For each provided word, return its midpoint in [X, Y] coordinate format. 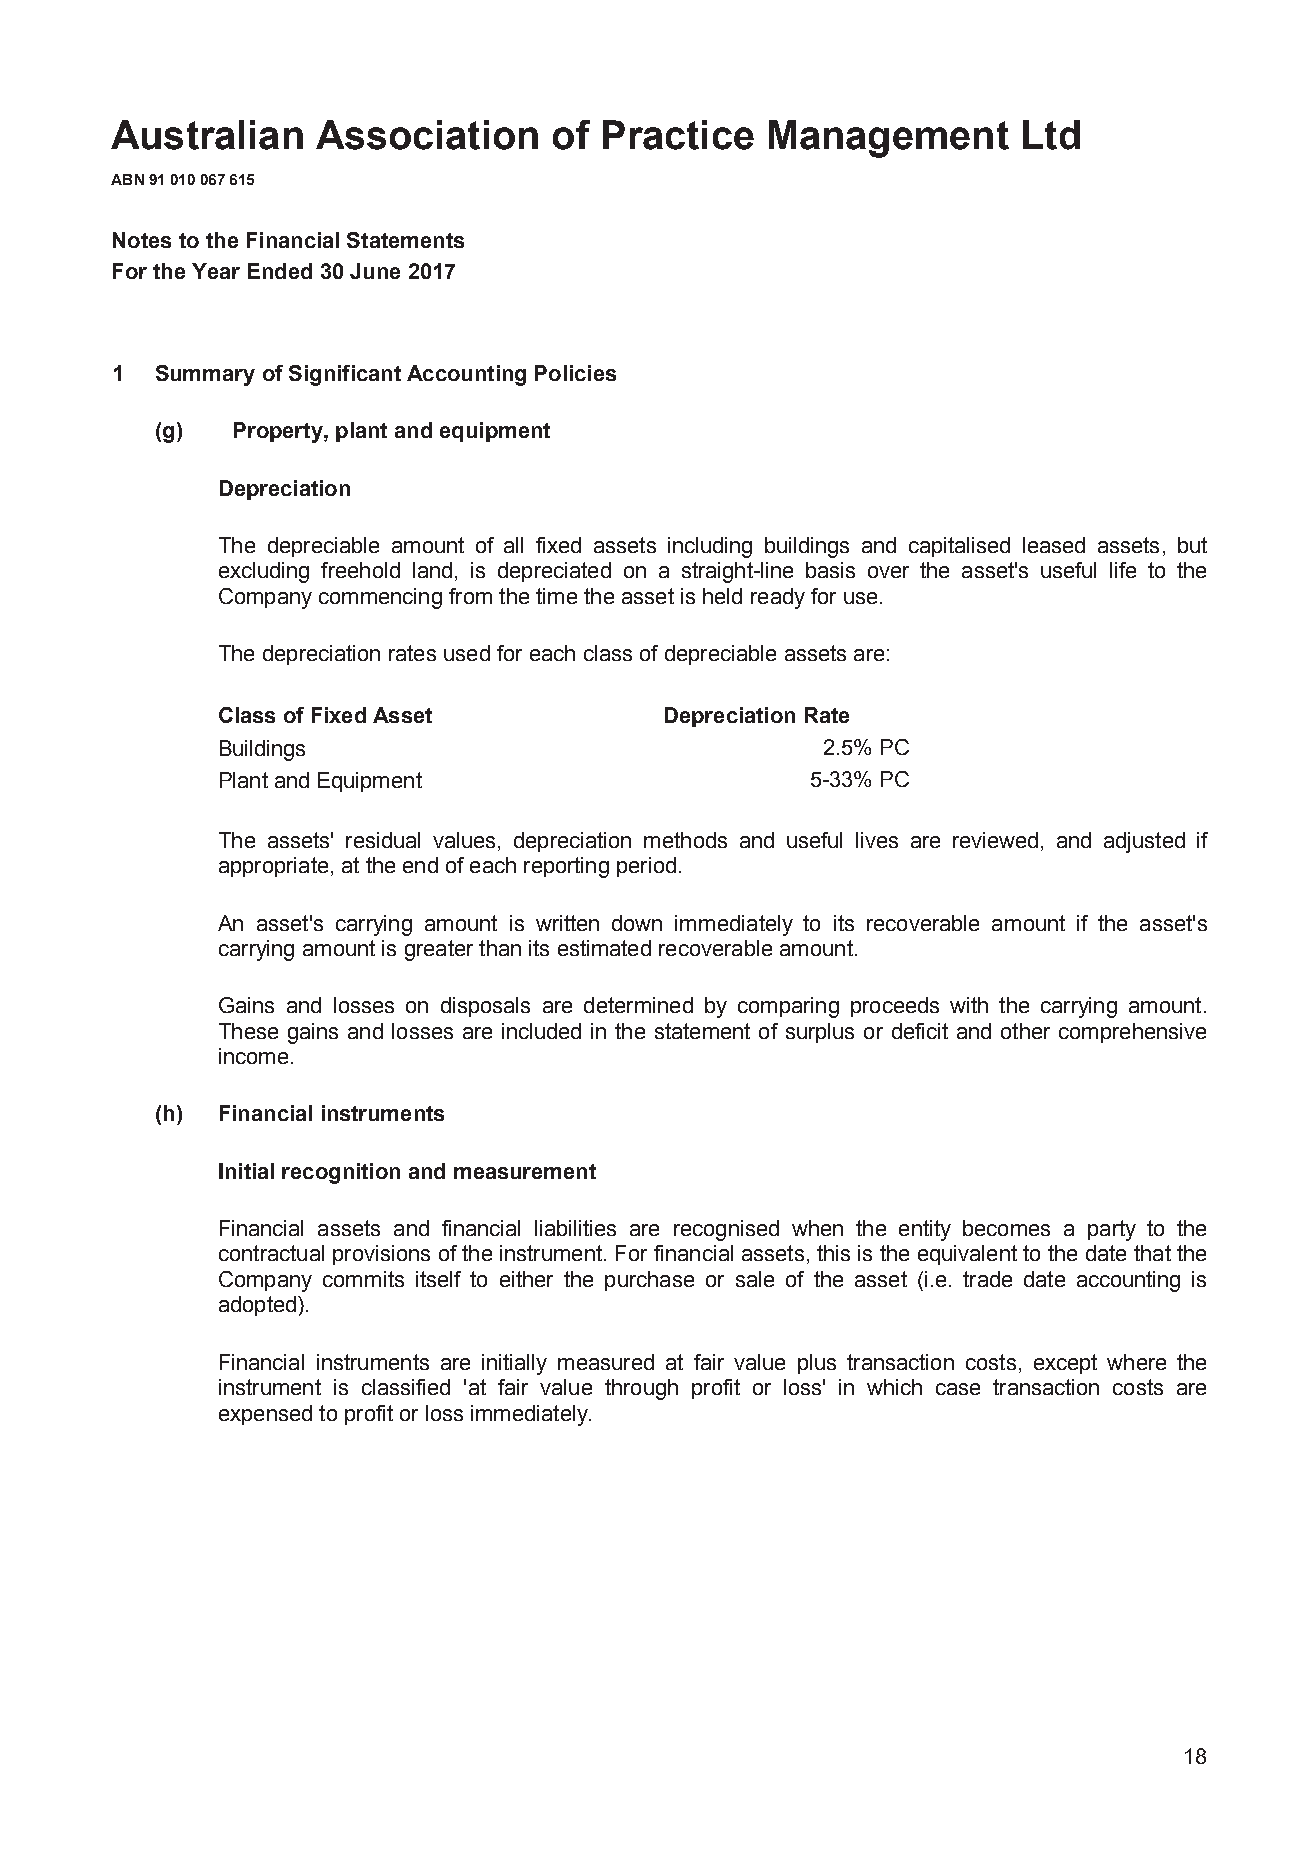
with [969, 1005]
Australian [207, 135]
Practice [678, 135]
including [710, 547]
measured [606, 1362]
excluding [264, 572]
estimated [604, 948]
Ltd [1051, 135]
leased [1054, 545]
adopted [257, 1306]
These [248, 1031]
